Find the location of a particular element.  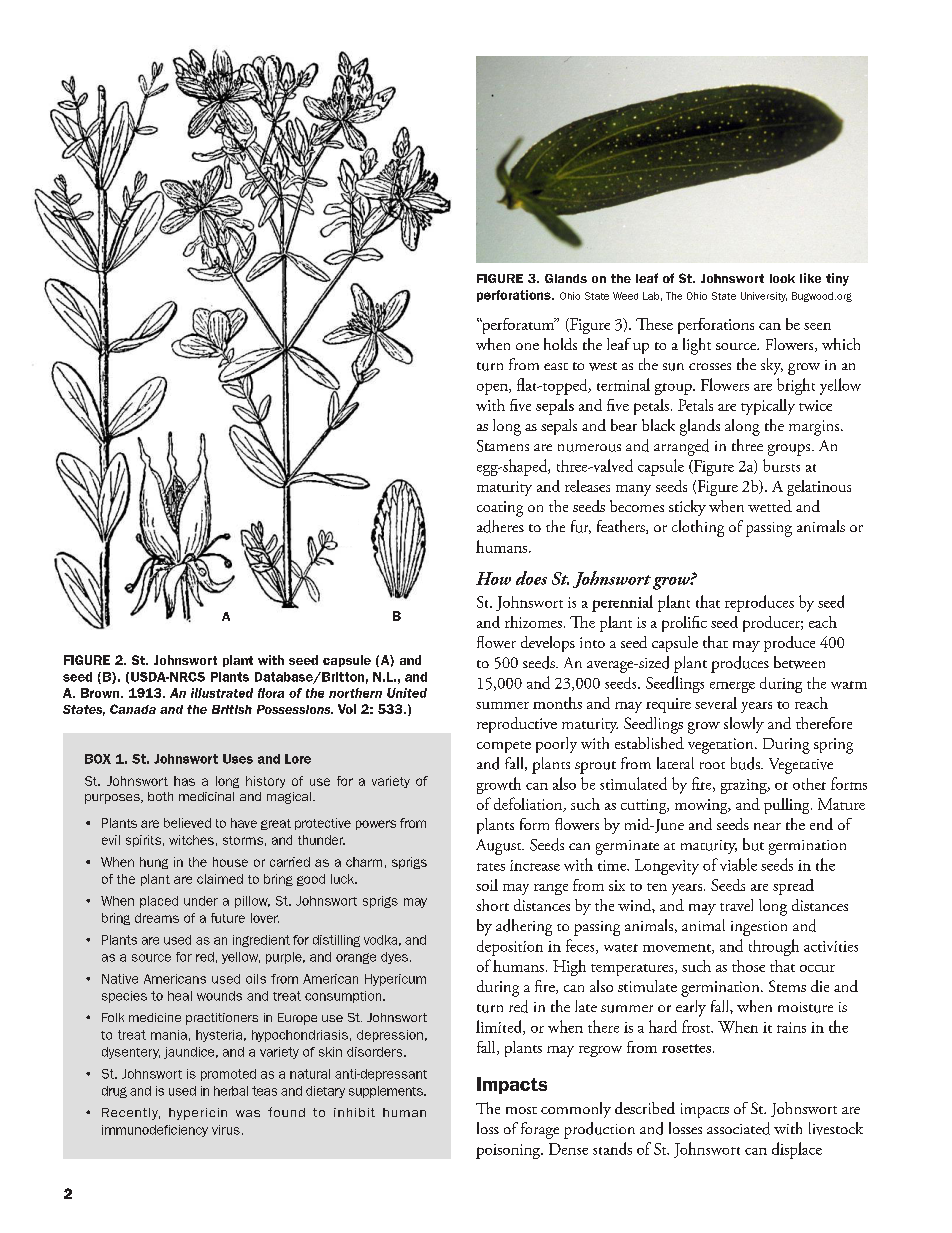

University is located at coordinates (764, 297).
